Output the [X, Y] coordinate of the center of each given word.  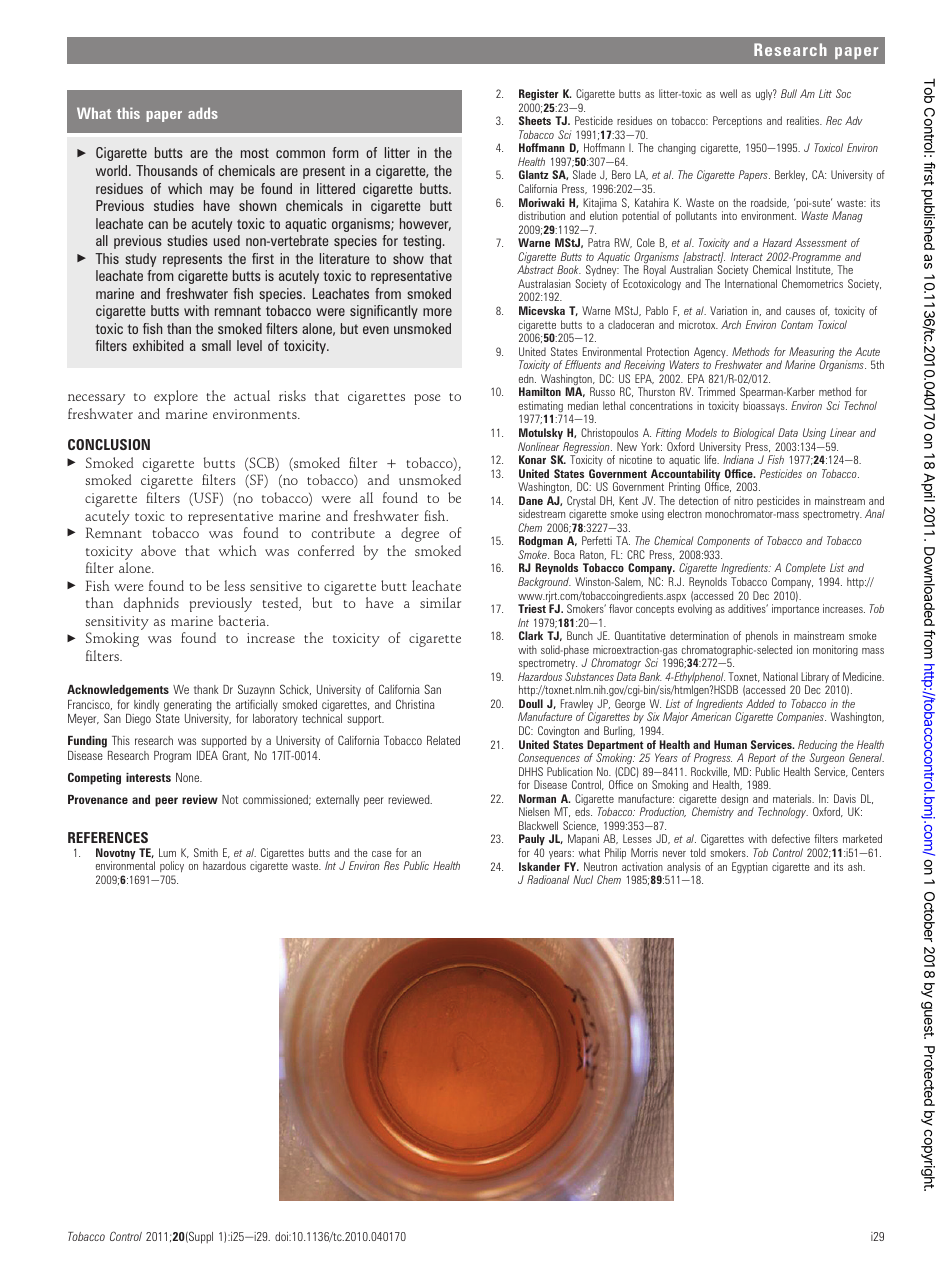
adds [203, 113]
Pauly [532, 841]
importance [795, 609]
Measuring [811, 354]
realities [804, 120]
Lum [167, 852]
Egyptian [750, 867]
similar [440, 602]
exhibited [158, 345]
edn [527, 378]
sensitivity [117, 624]
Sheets [535, 120]
